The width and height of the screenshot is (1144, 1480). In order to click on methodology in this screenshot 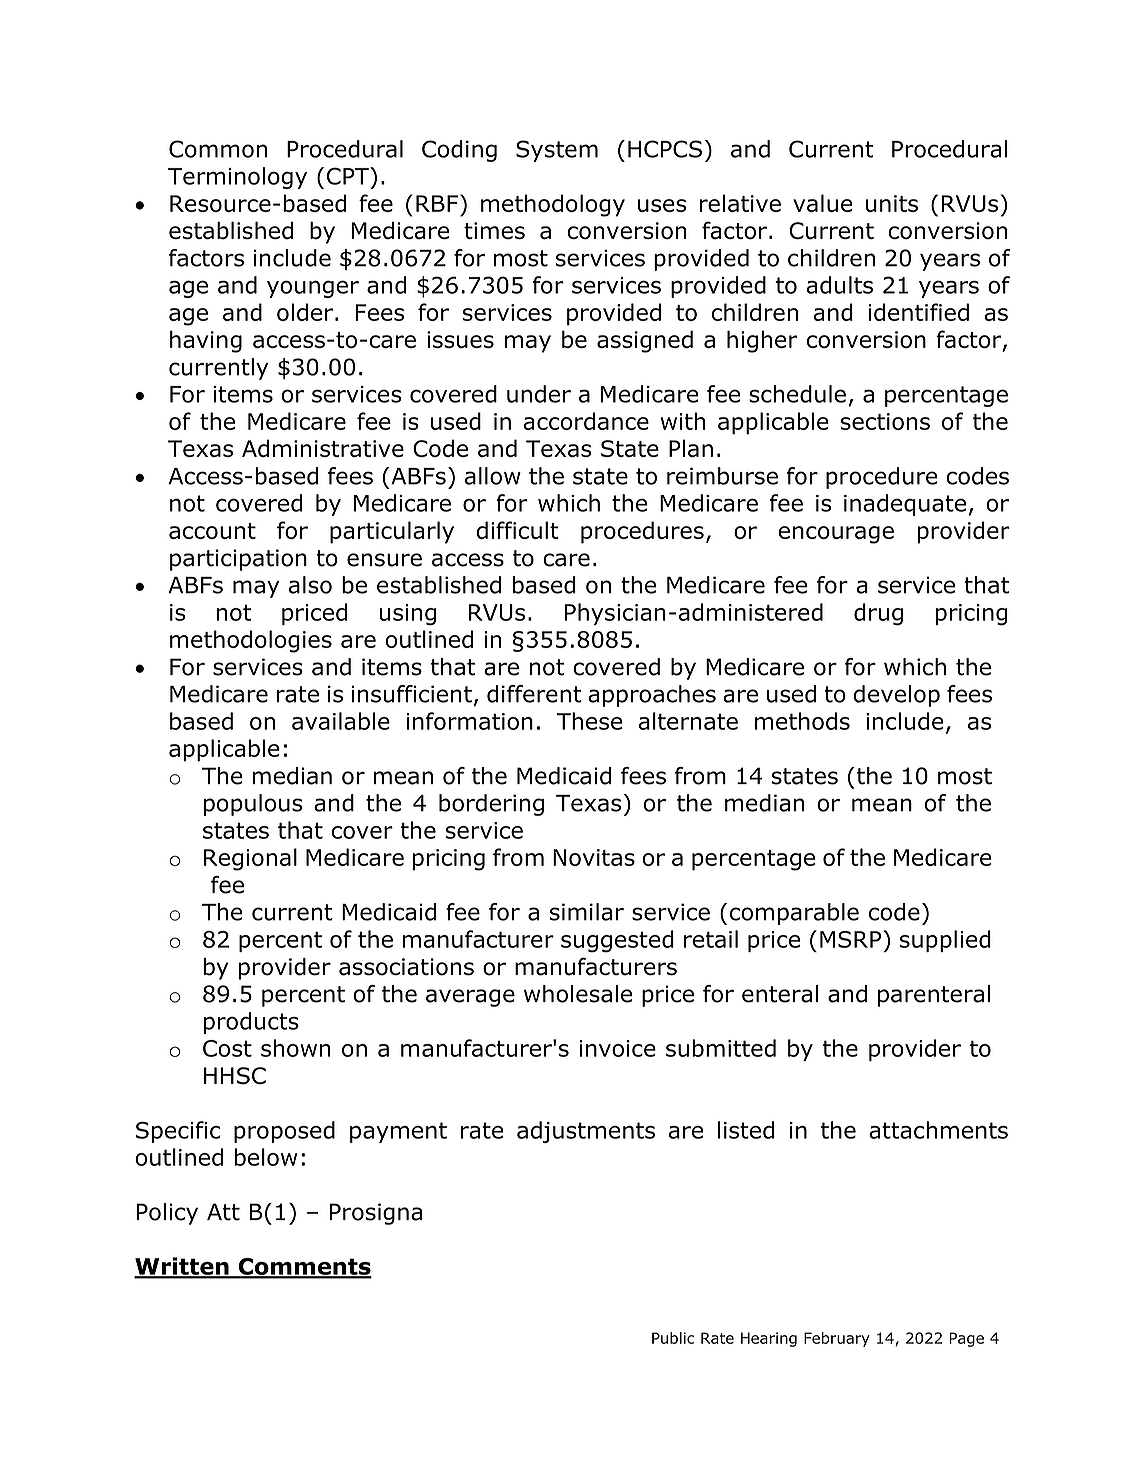, I will do `click(553, 205)`.
